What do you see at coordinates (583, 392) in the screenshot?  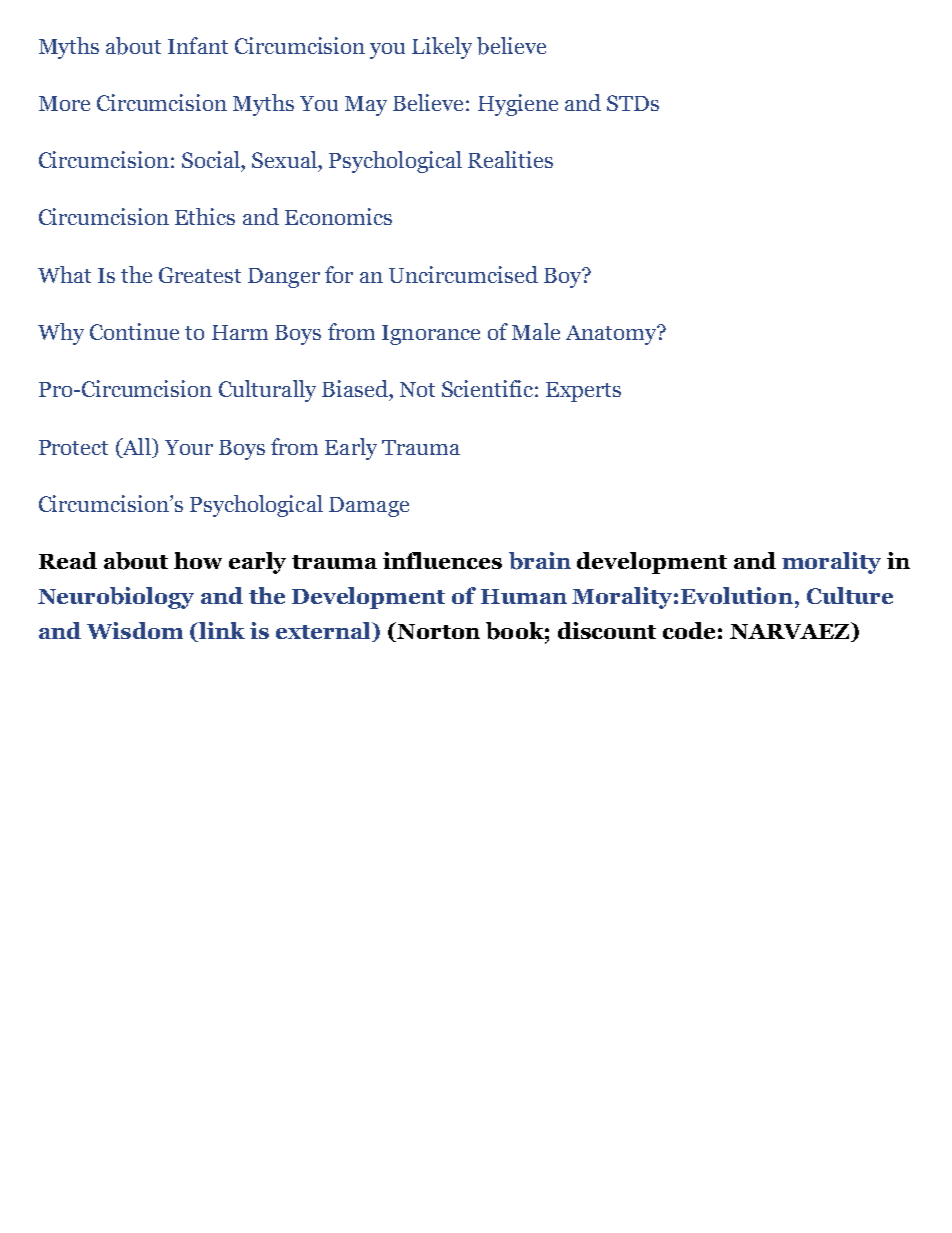 I see `Experts` at bounding box center [583, 392].
